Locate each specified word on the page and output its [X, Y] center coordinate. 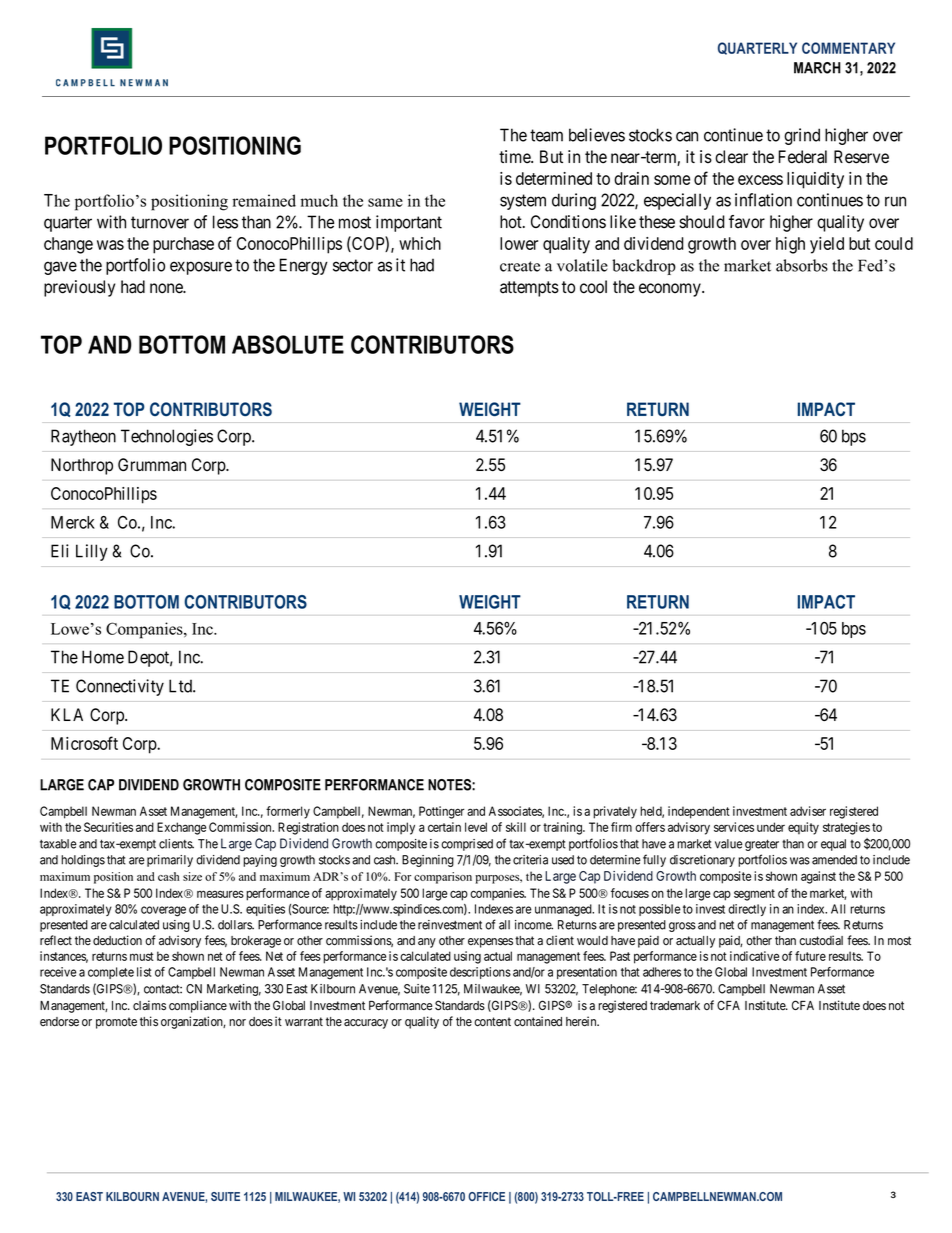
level [476, 827]
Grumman [152, 465]
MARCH [817, 68]
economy [671, 290]
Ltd [181, 686]
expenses [490, 943]
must [142, 956]
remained [264, 200]
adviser [808, 811]
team [546, 135]
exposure [201, 268]
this [149, 1021]
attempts [529, 289]
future [810, 956]
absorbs [802, 265]
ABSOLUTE [288, 344]
